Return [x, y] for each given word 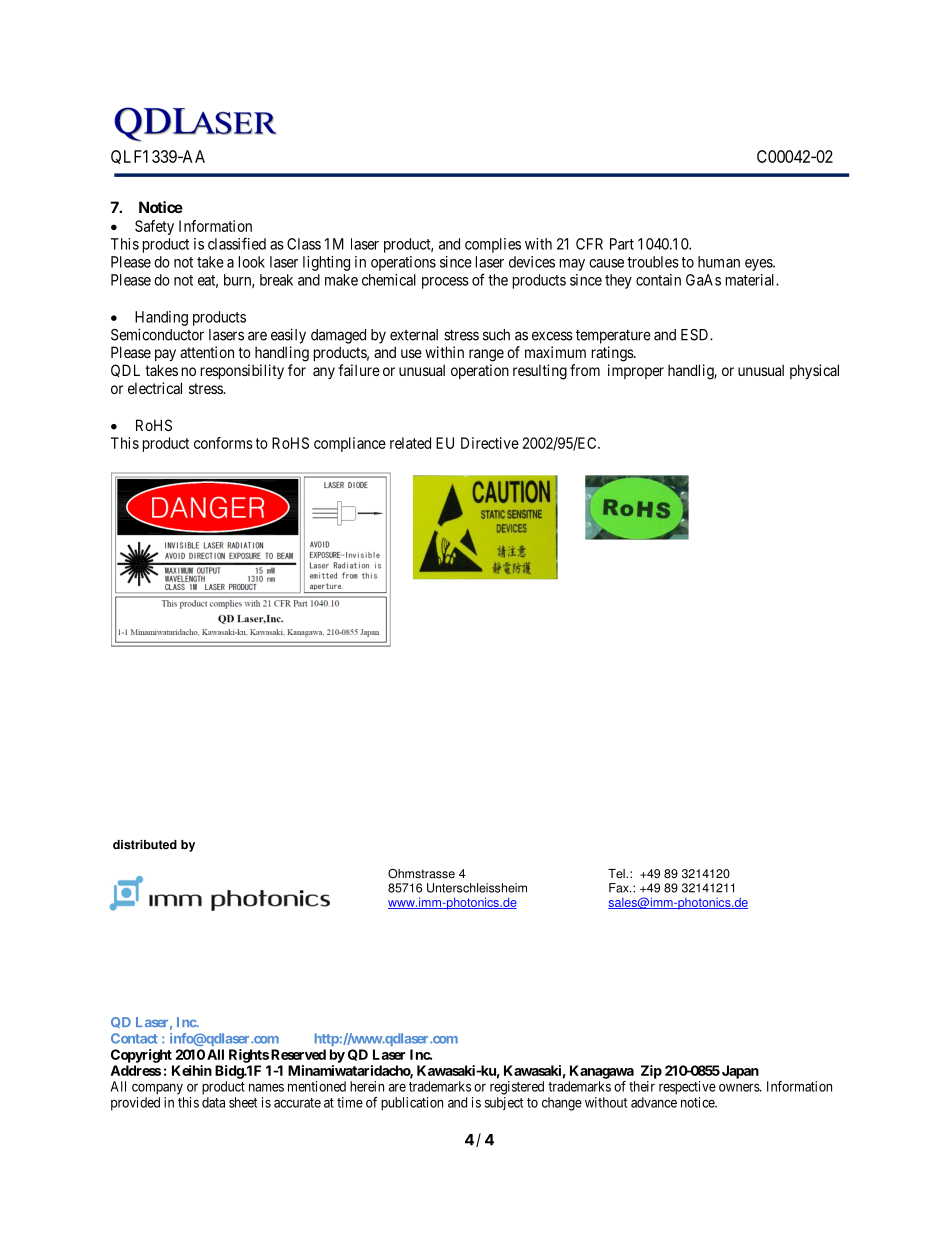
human [719, 262]
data [213, 1102]
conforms [223, 443]
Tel [617, 874]
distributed [145, 845]
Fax [620, 888]
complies [493, 245]
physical [814, 371]
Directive [490, 443]
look [252, 262]
